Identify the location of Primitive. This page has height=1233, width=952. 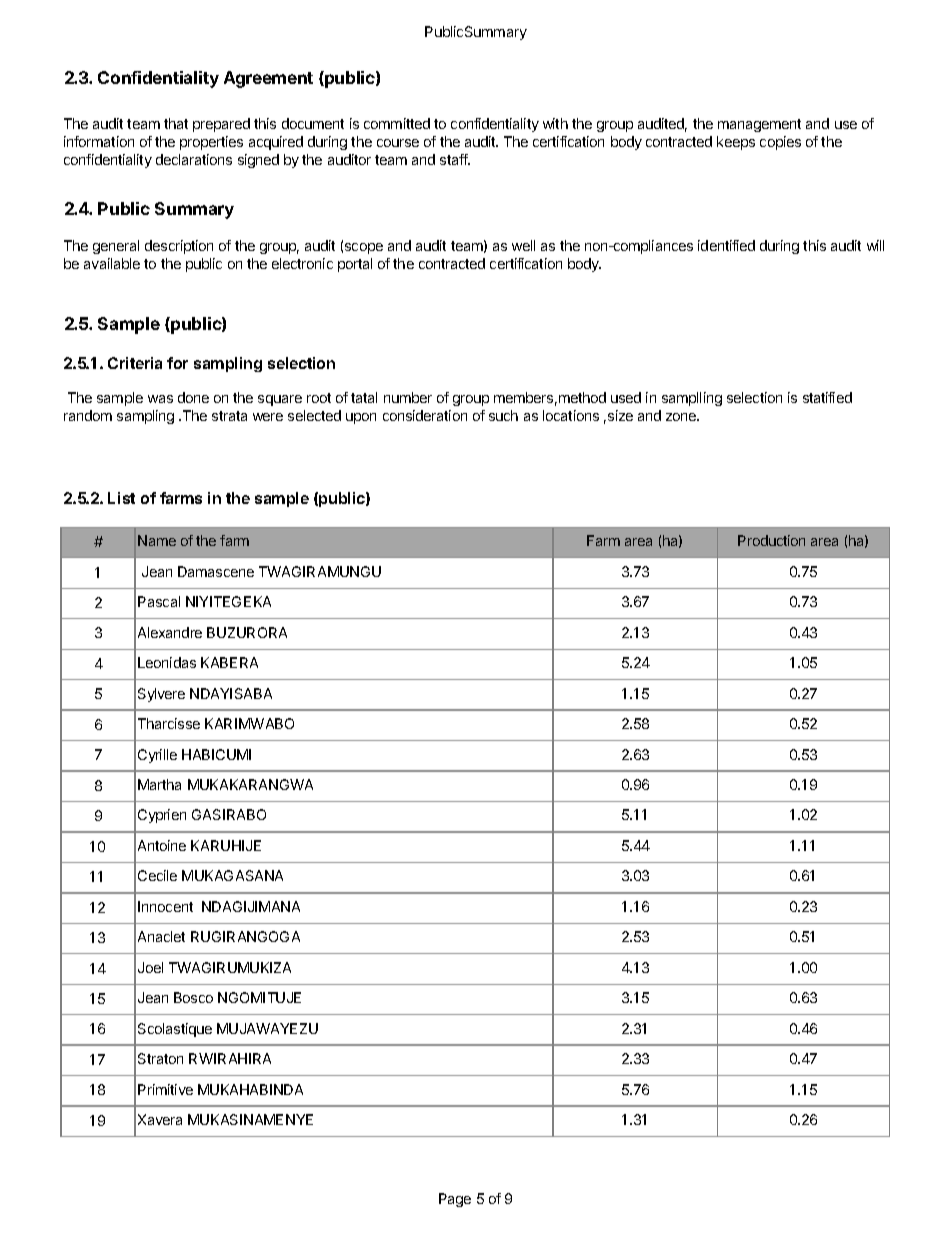
(165, 1089).
